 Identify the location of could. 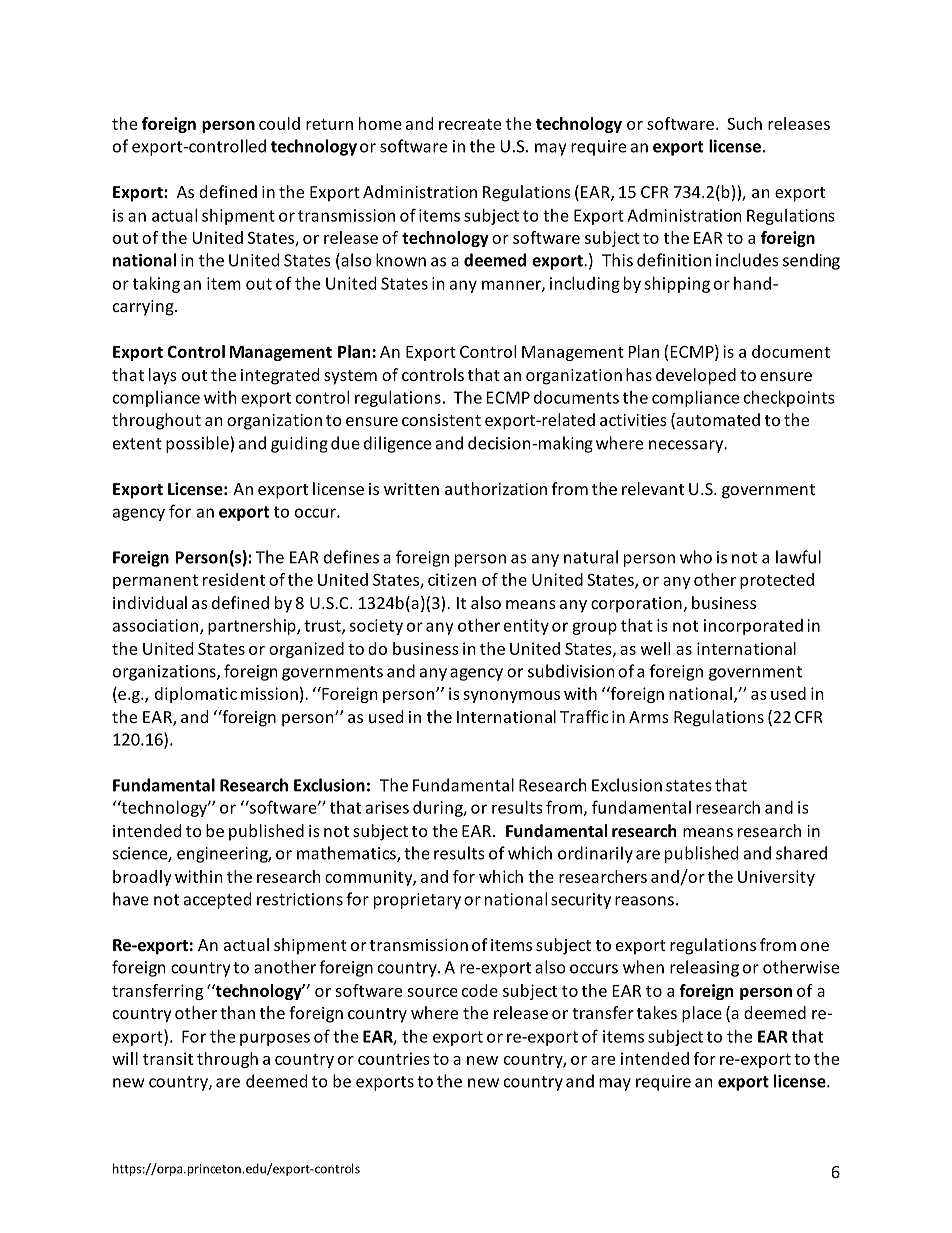
(279, 123).
